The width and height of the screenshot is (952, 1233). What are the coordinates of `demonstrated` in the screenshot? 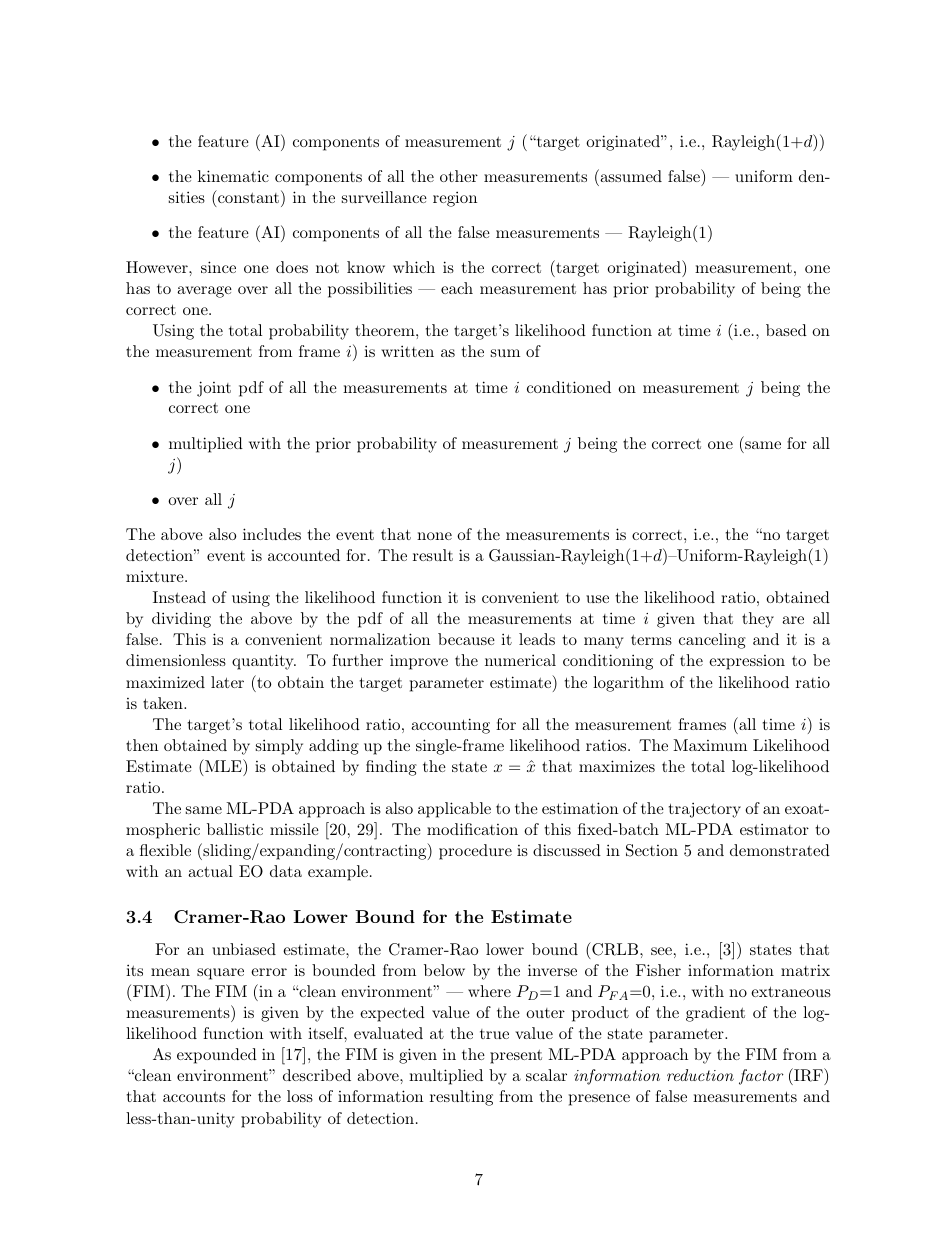 It's located at (780, 850).
